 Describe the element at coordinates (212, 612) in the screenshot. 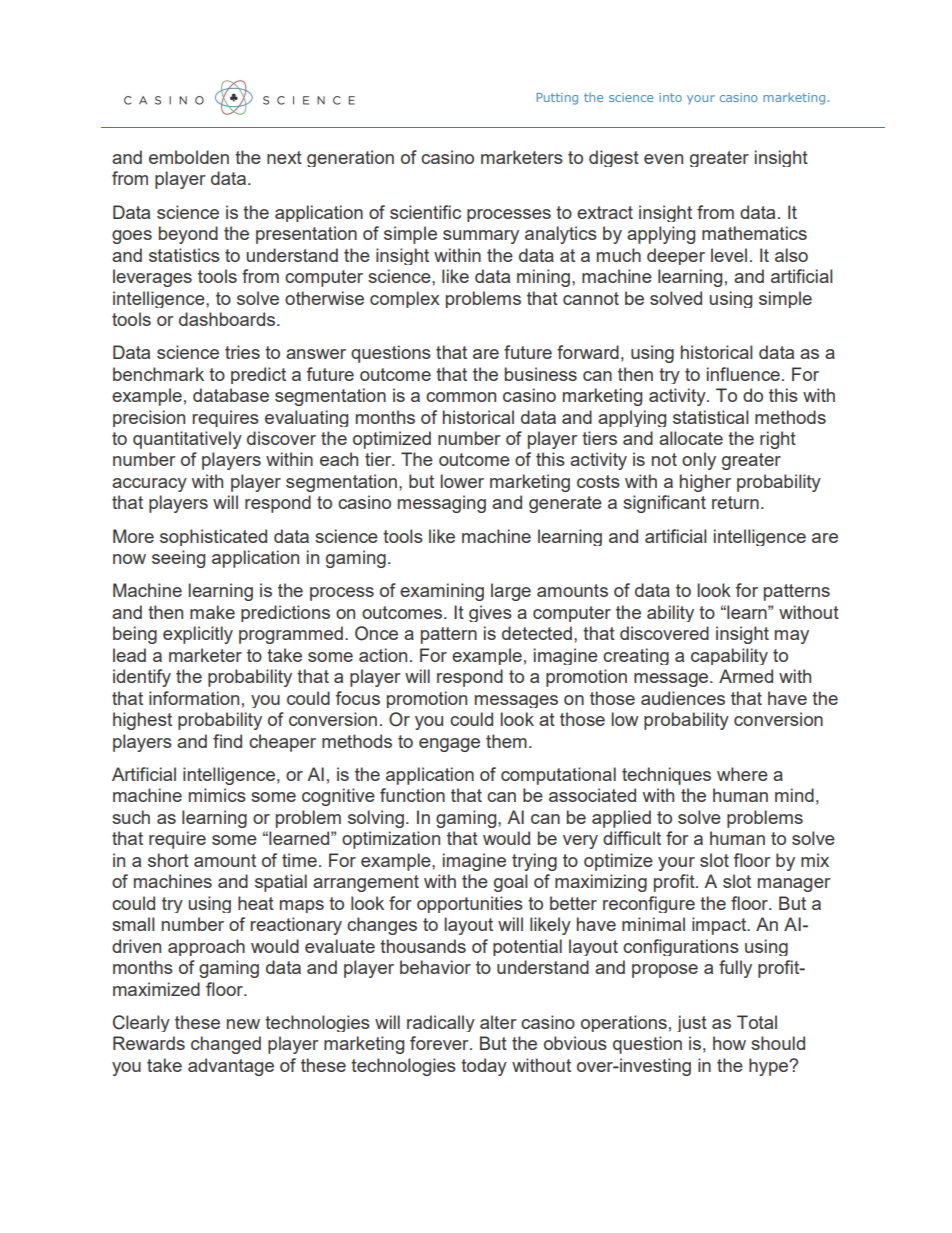

I see `make` at that location.
